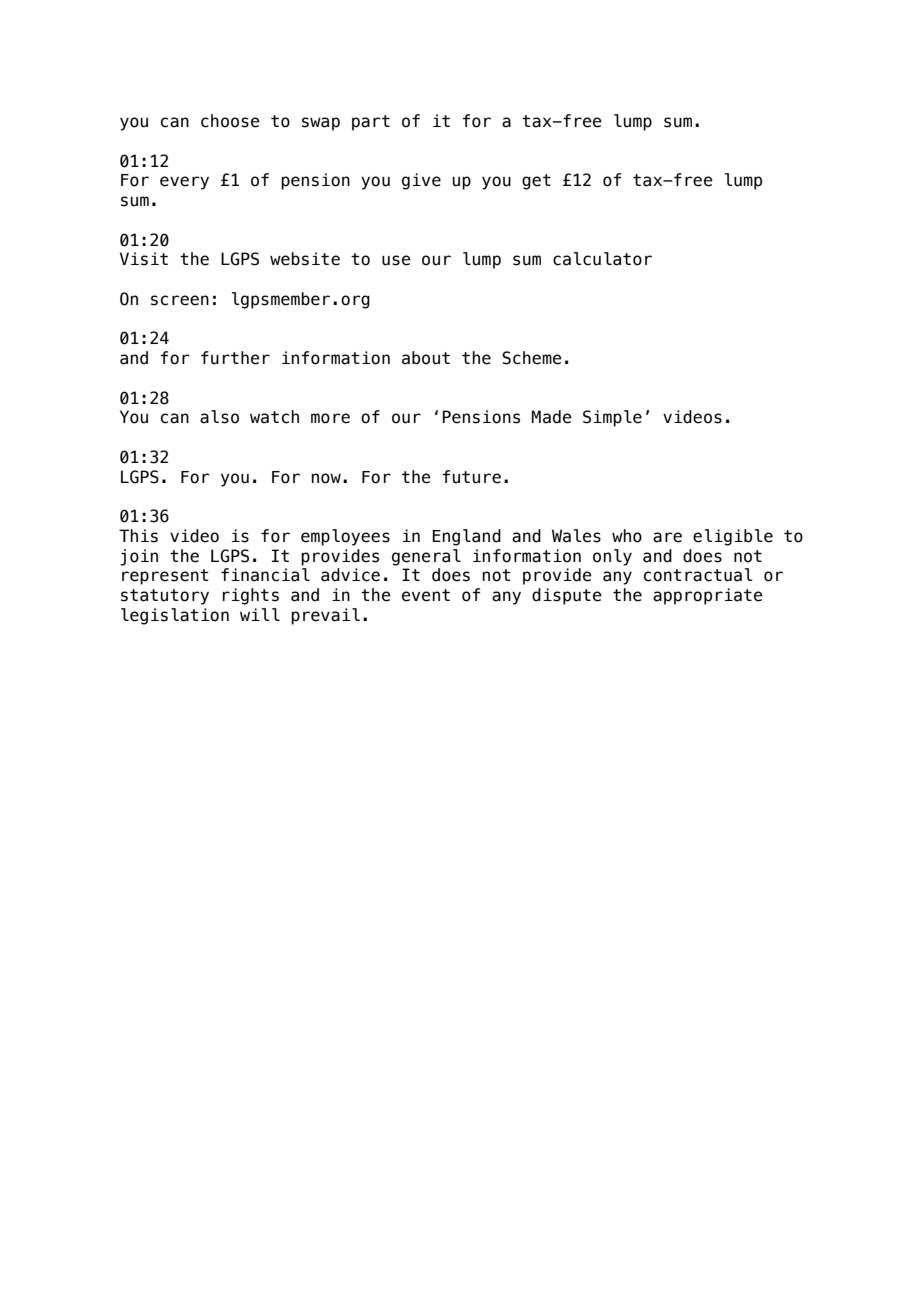 The image size is (924, 1308). What do you see at coordinates (230, 121) in the screenshot?
I see `choose` at bounding box center [230, 121].
